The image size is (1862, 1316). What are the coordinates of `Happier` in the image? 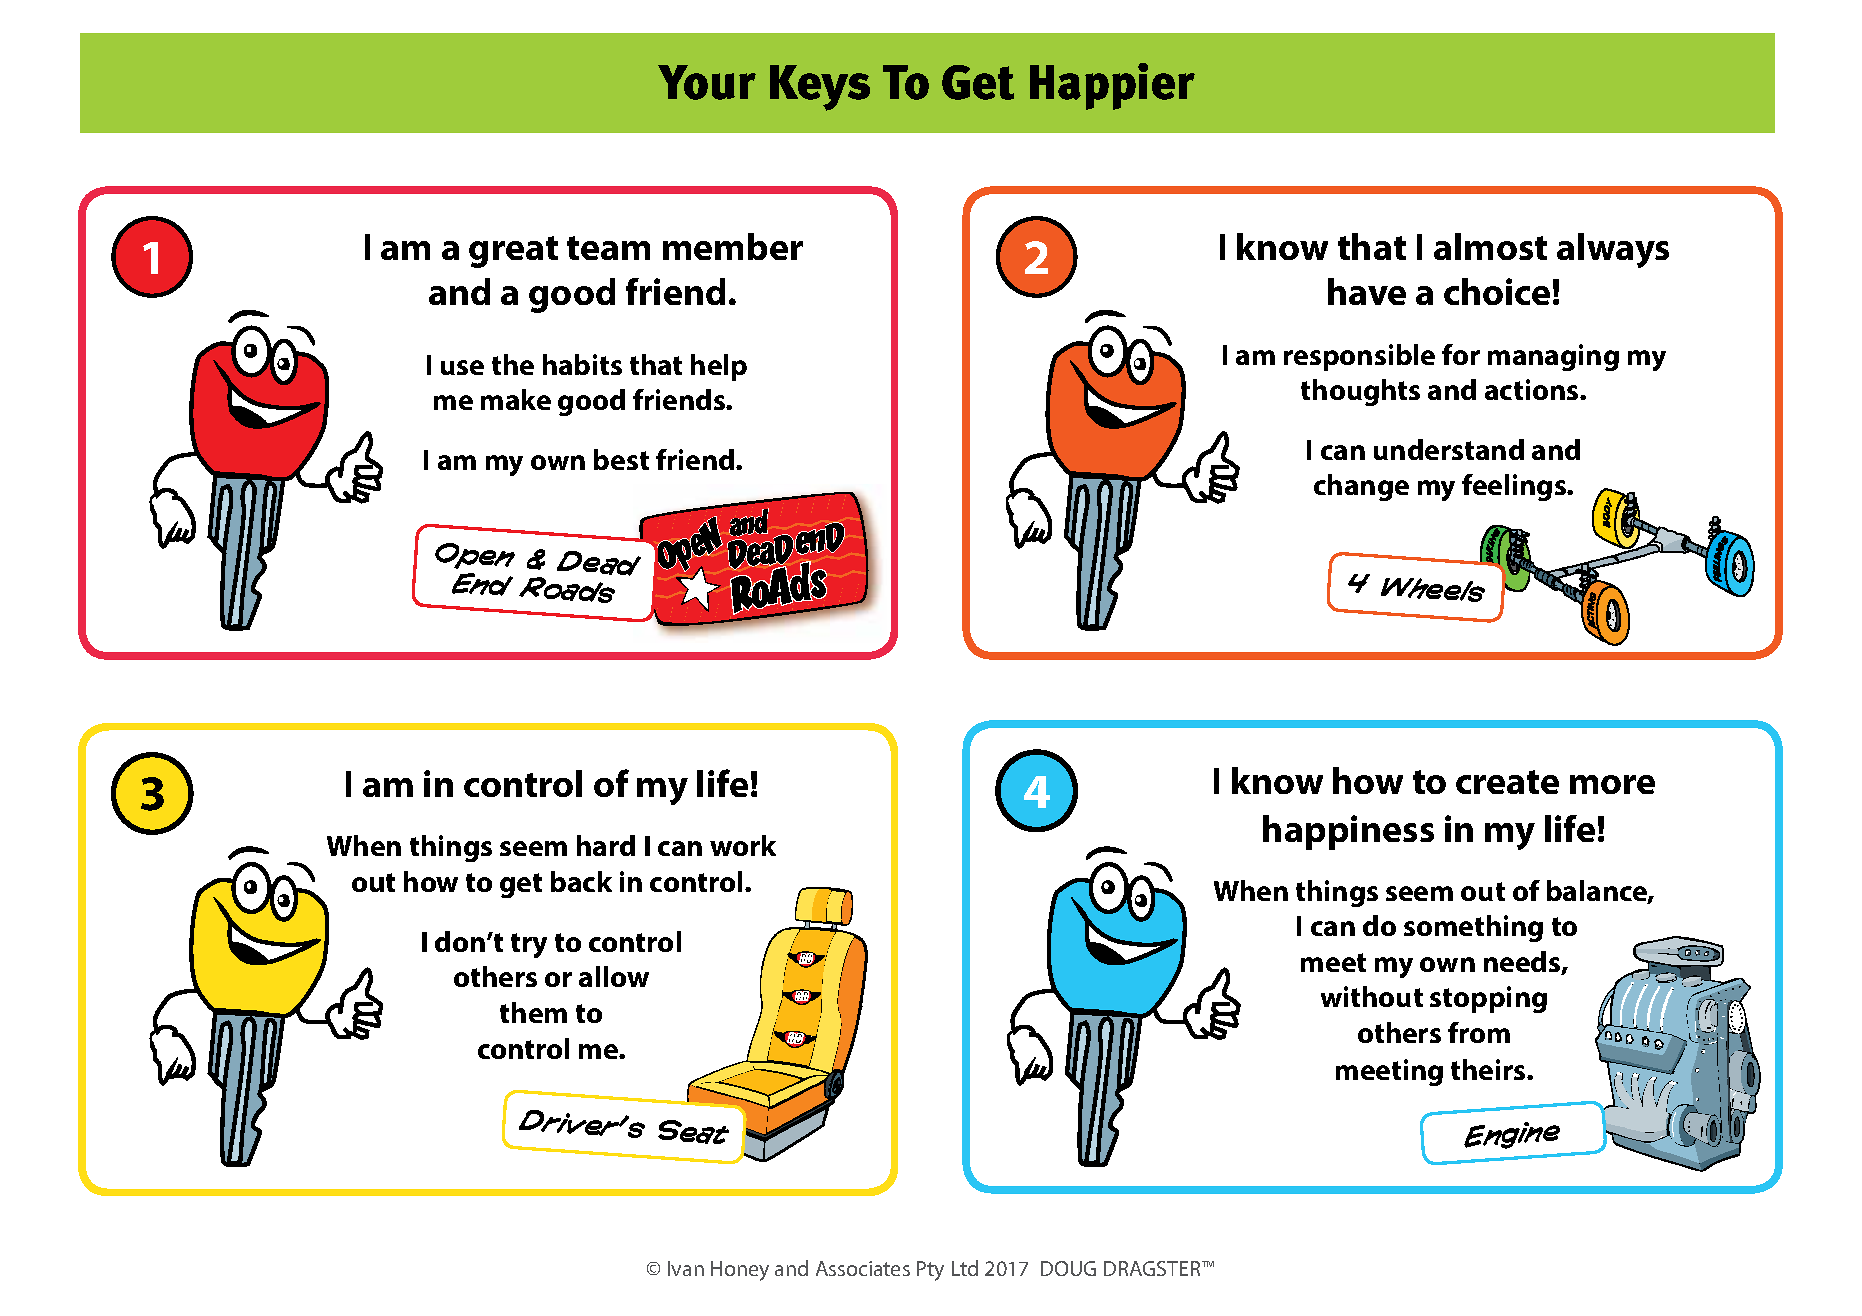 It's located at (1112, 86).
